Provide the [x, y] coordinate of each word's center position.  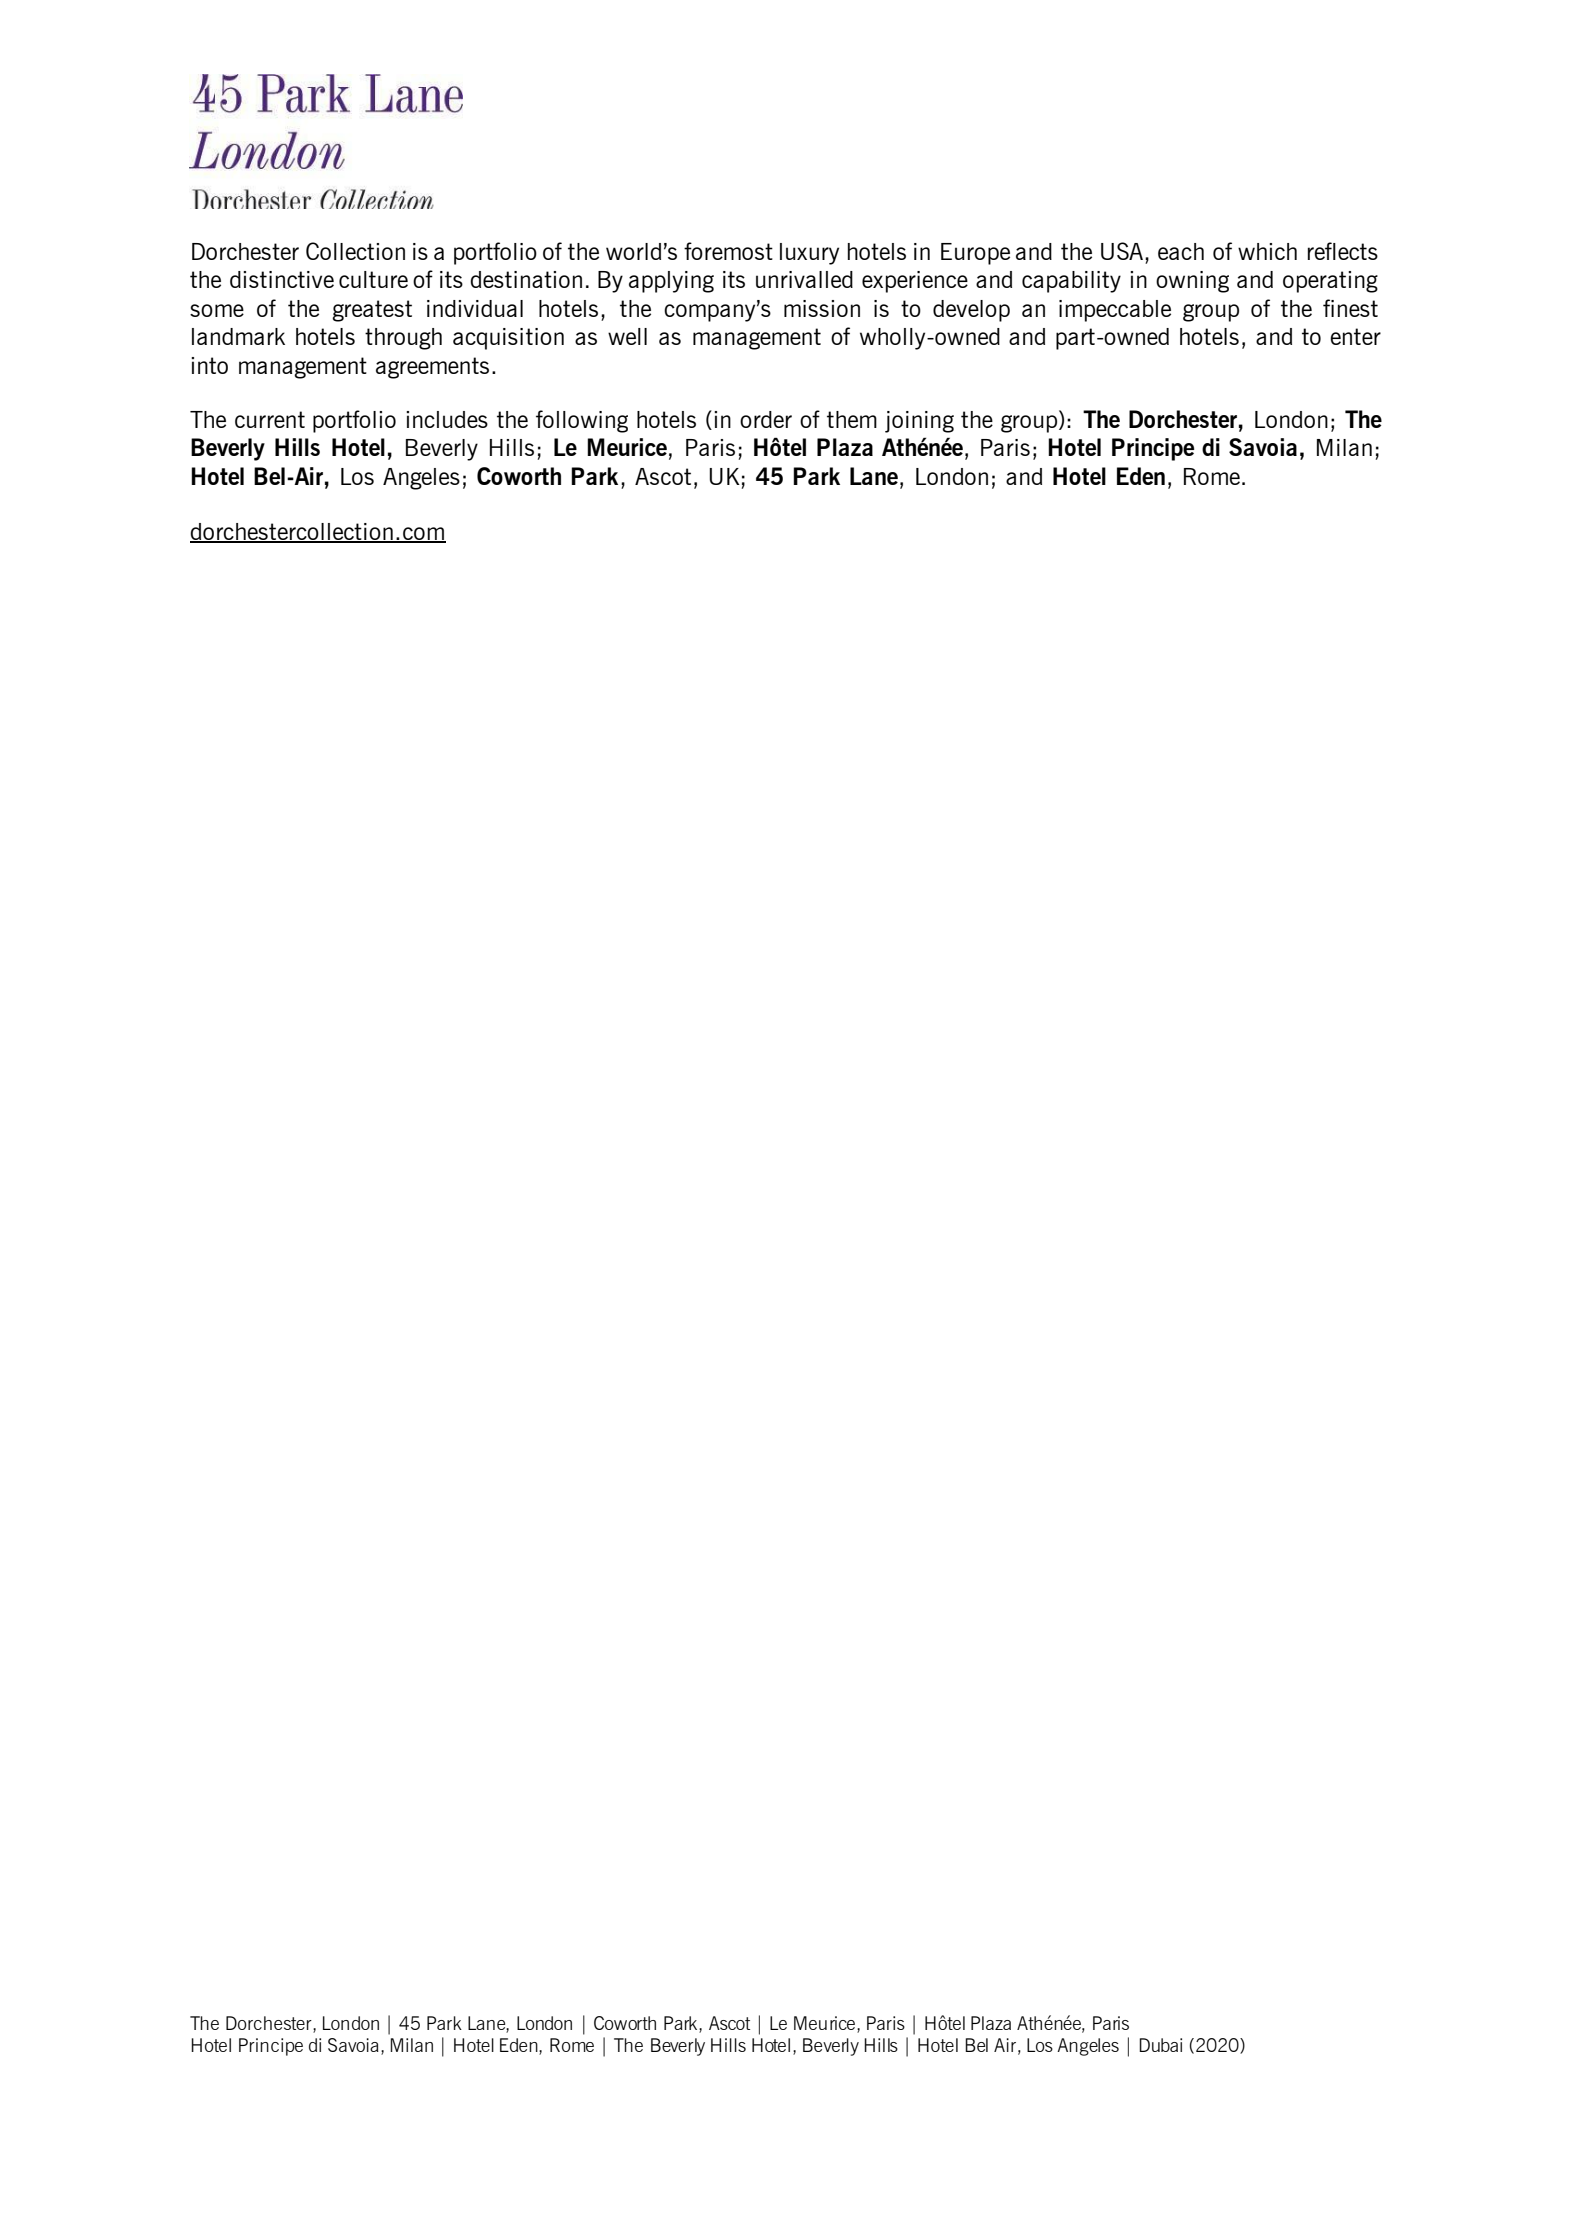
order [766, 419]
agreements [432, 368]
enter [1355, 336]
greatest [372, 311]
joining [919, 422]
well [627, 336]
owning [1192, 282]
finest [1350, 308]
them [852, 419]
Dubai [1160, 2045]
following [582, 421]
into [209, 365]
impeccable [1115, 311]
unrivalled [804, 279]
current [270, 419]
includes [447, 419]
